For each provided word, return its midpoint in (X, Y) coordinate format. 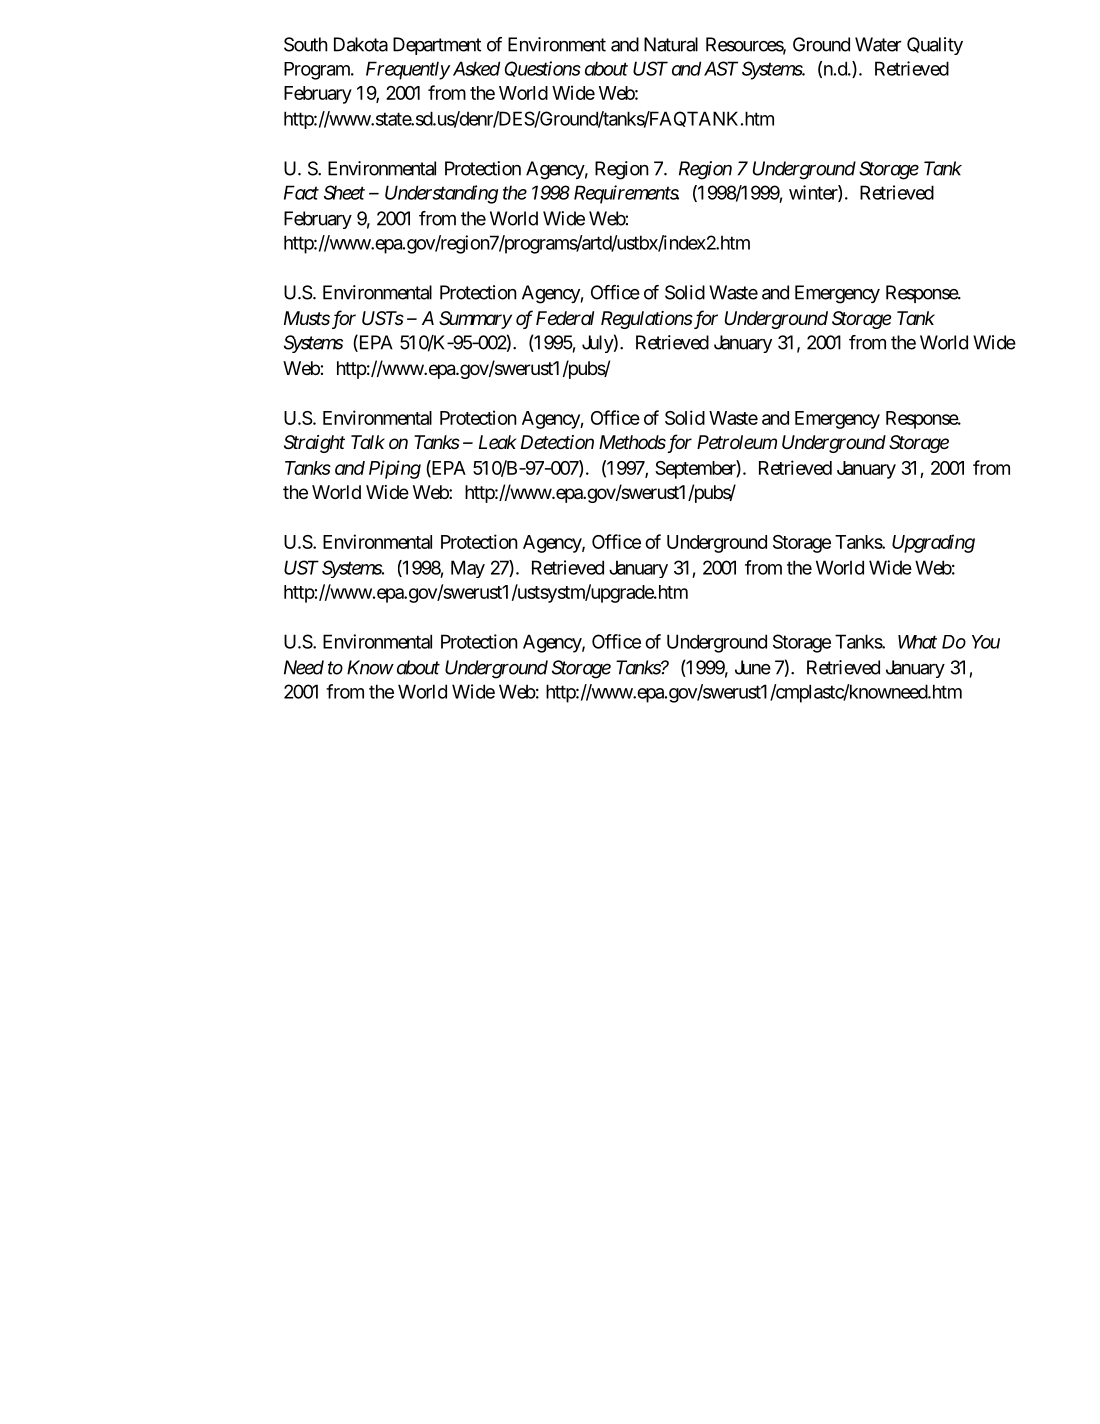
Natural (671, 44)
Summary (475, 320)
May (468, 569)
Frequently (408, 70)
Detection (557, 442)
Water (878, 44)
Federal (565, 318)
